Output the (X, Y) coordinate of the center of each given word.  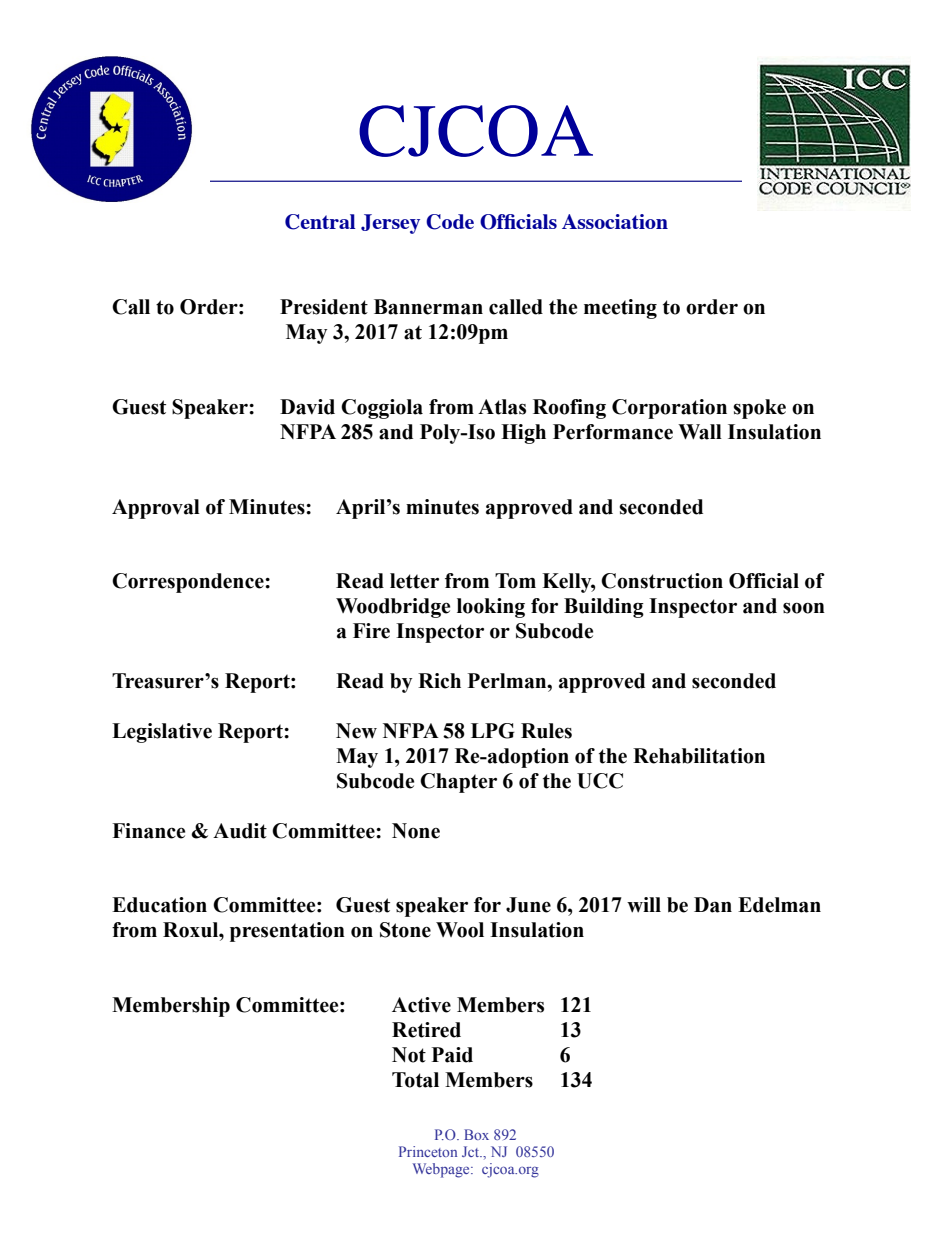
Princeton (428, 1151)
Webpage (442, 1170)
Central (320, 222)
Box (476, 1134)
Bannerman (428, 307)
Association (615, 221)
